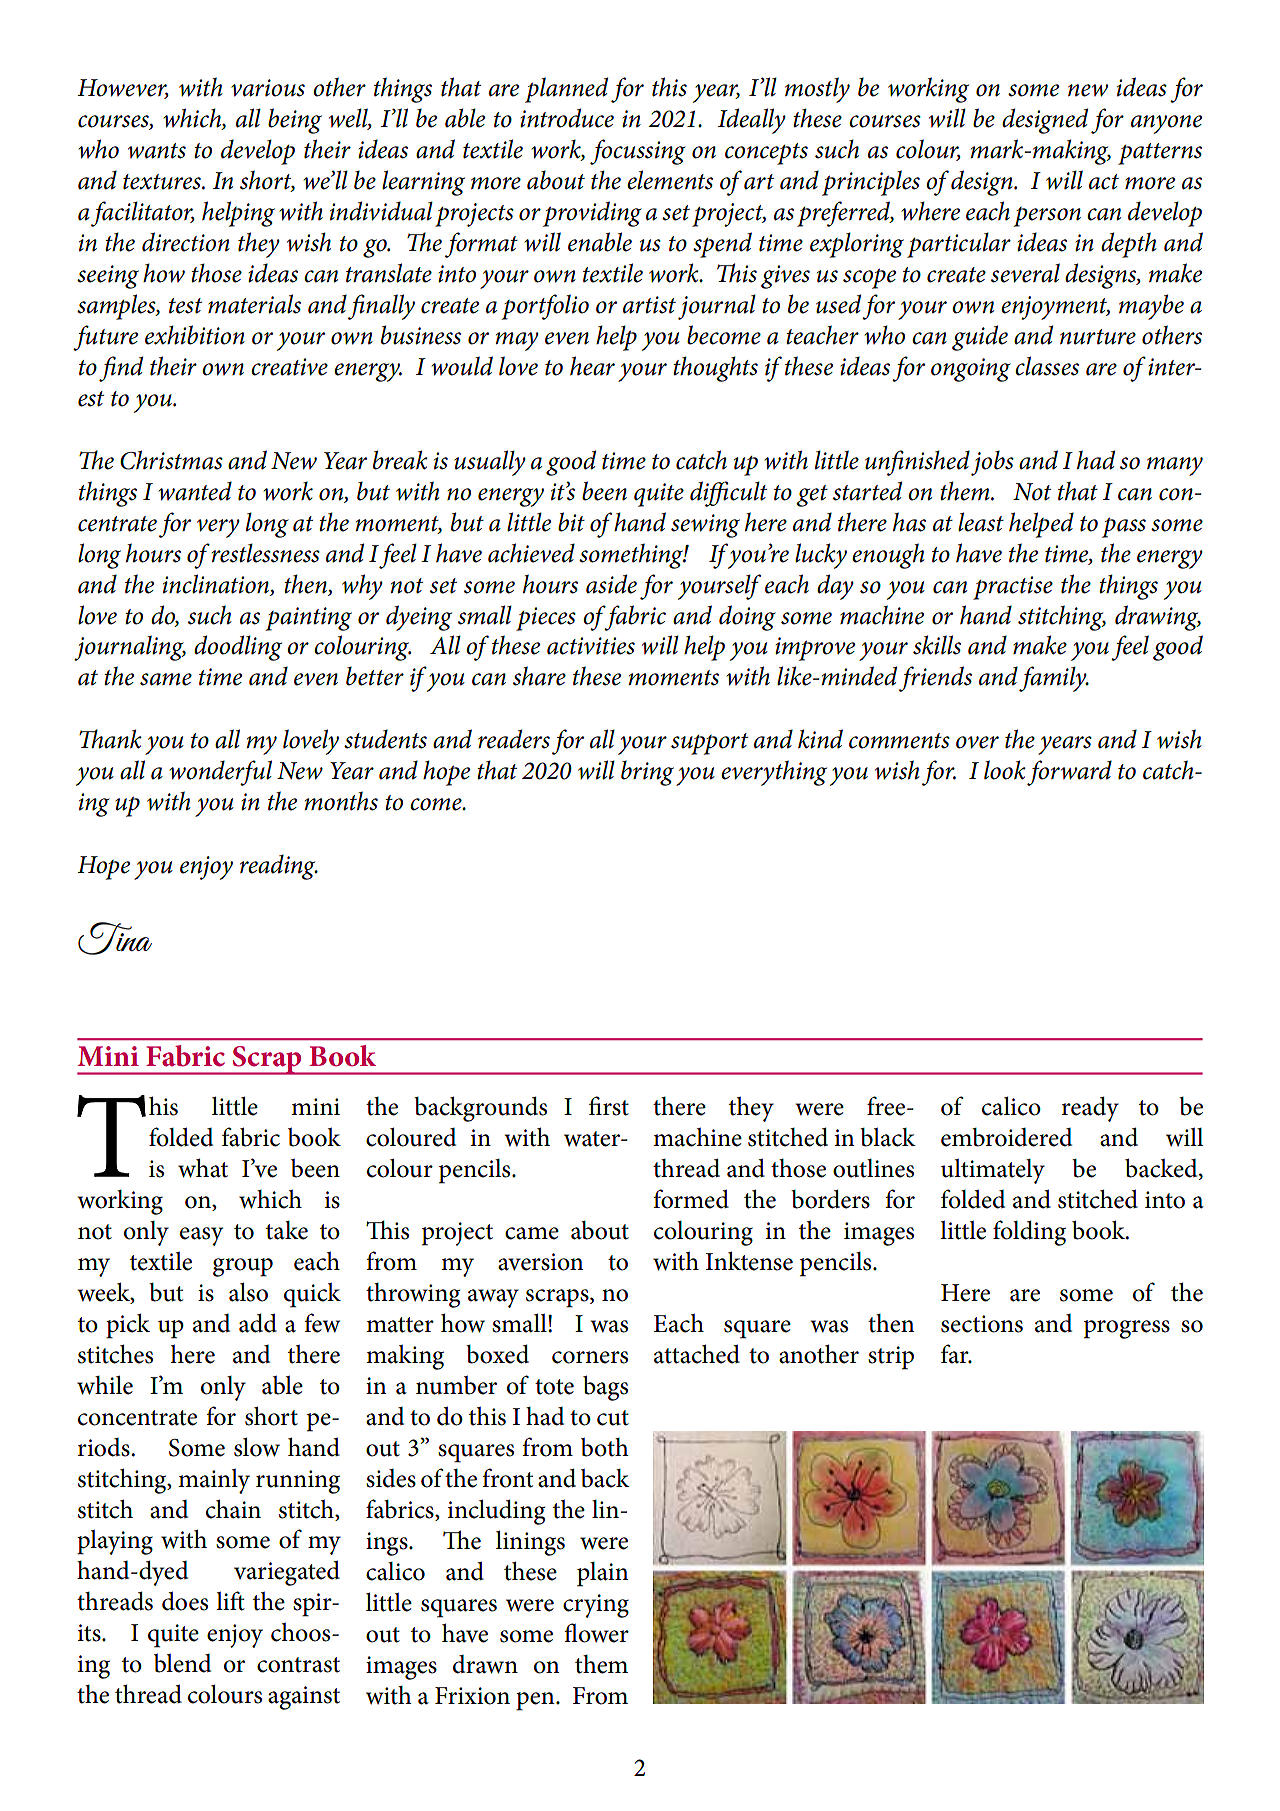 This screenshot has width=1280, height=1811. What do you see at coordinates (596, 1633) in the screenshot?
I see `flower` at bounding box center [596, 1633].
